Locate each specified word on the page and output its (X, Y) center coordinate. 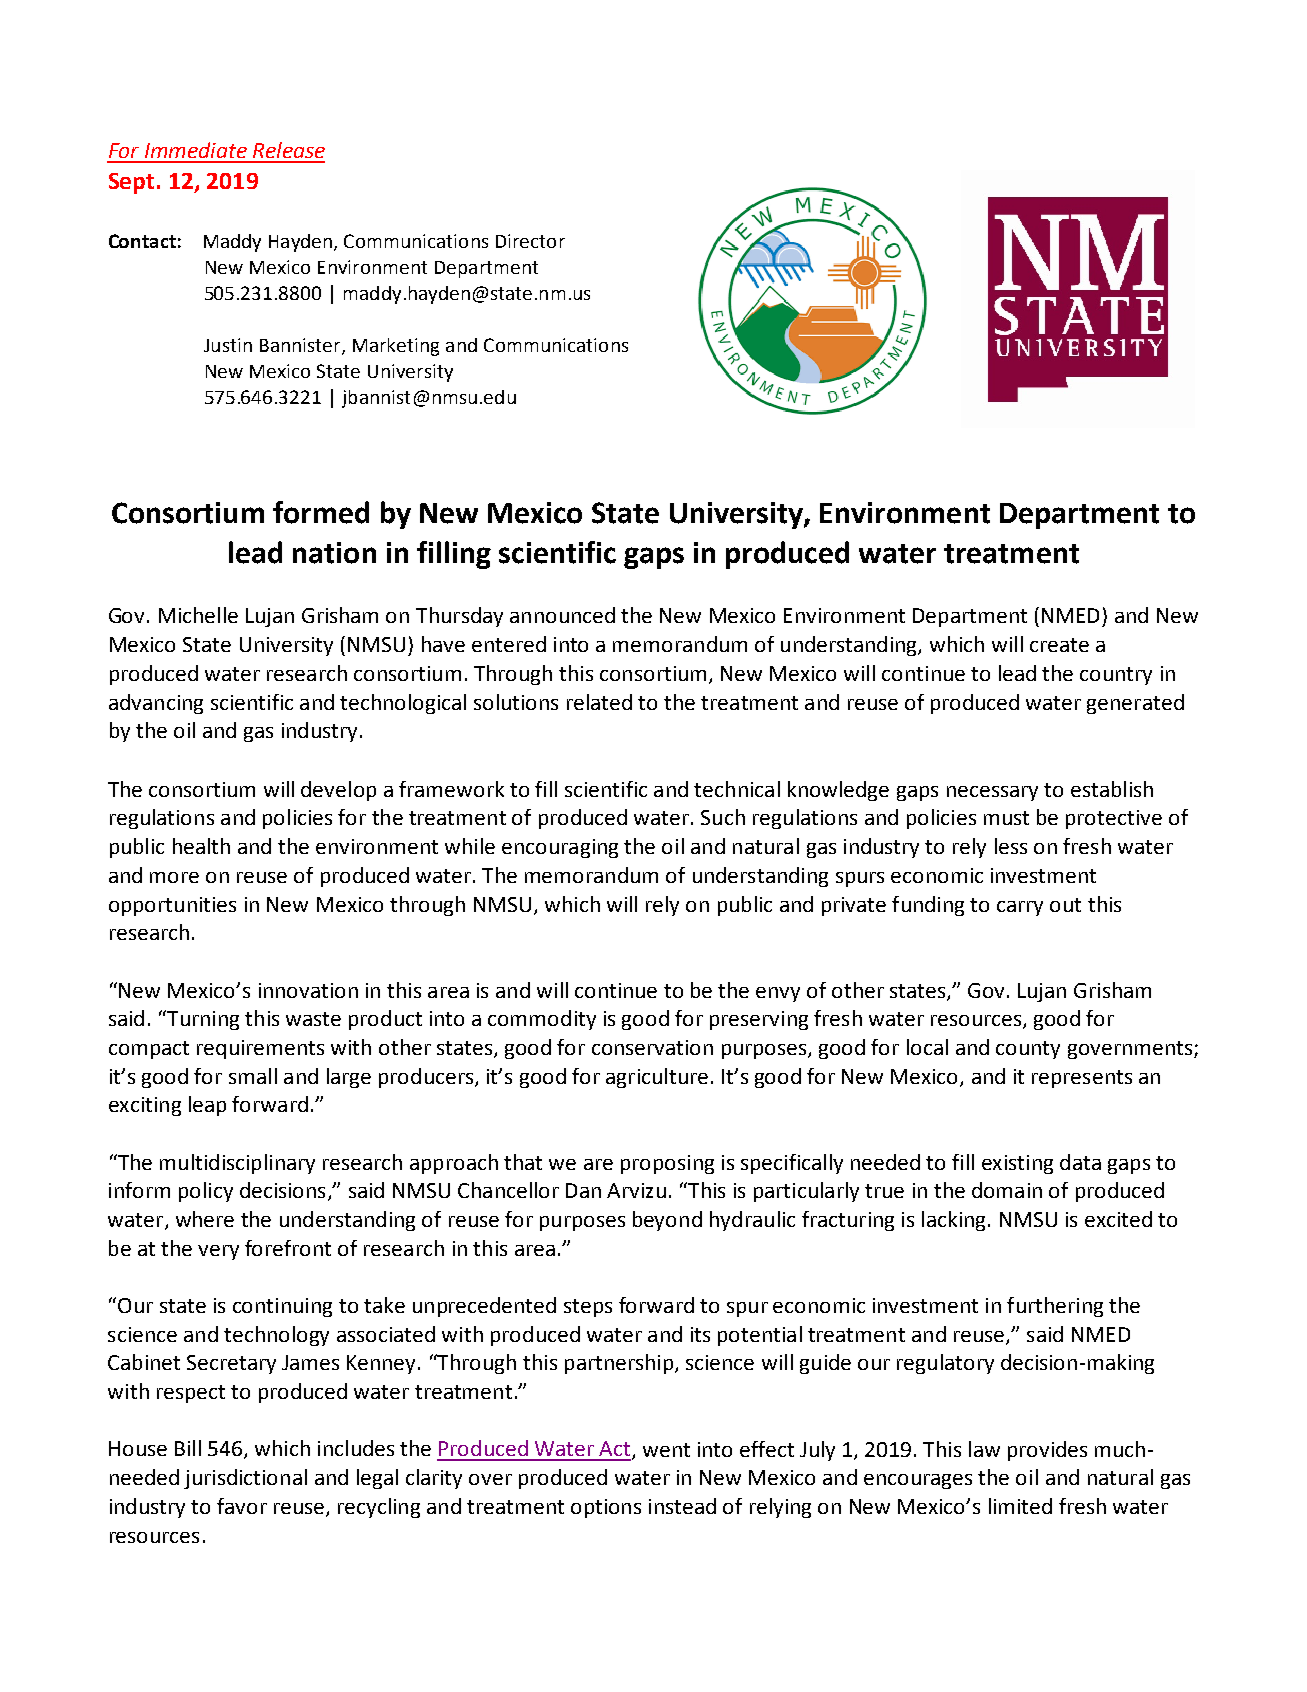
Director (530, 241)
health (201, 846)
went (666, 1450)
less (1011, 846)
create (1059, 645)
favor (242, 1506)
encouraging (560, 848)
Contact (142, 241)
